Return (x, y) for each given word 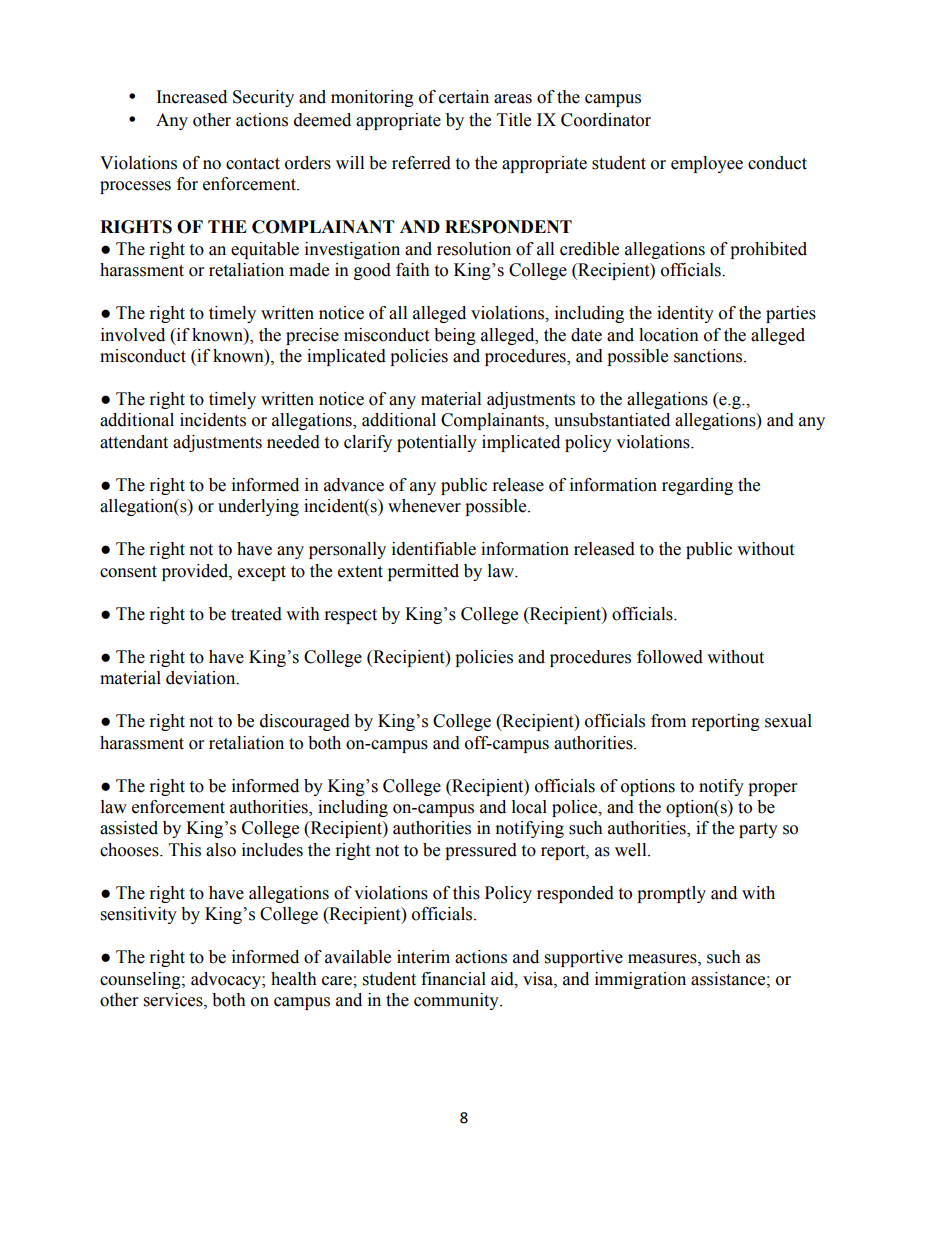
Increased (192, 97)
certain (464, 97)
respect (351, 616)
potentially (437, 443)
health (294, 979)
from (668, 721)
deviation (202, 678)
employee (707, 164)
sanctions (709, 356)
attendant (134, 442)
